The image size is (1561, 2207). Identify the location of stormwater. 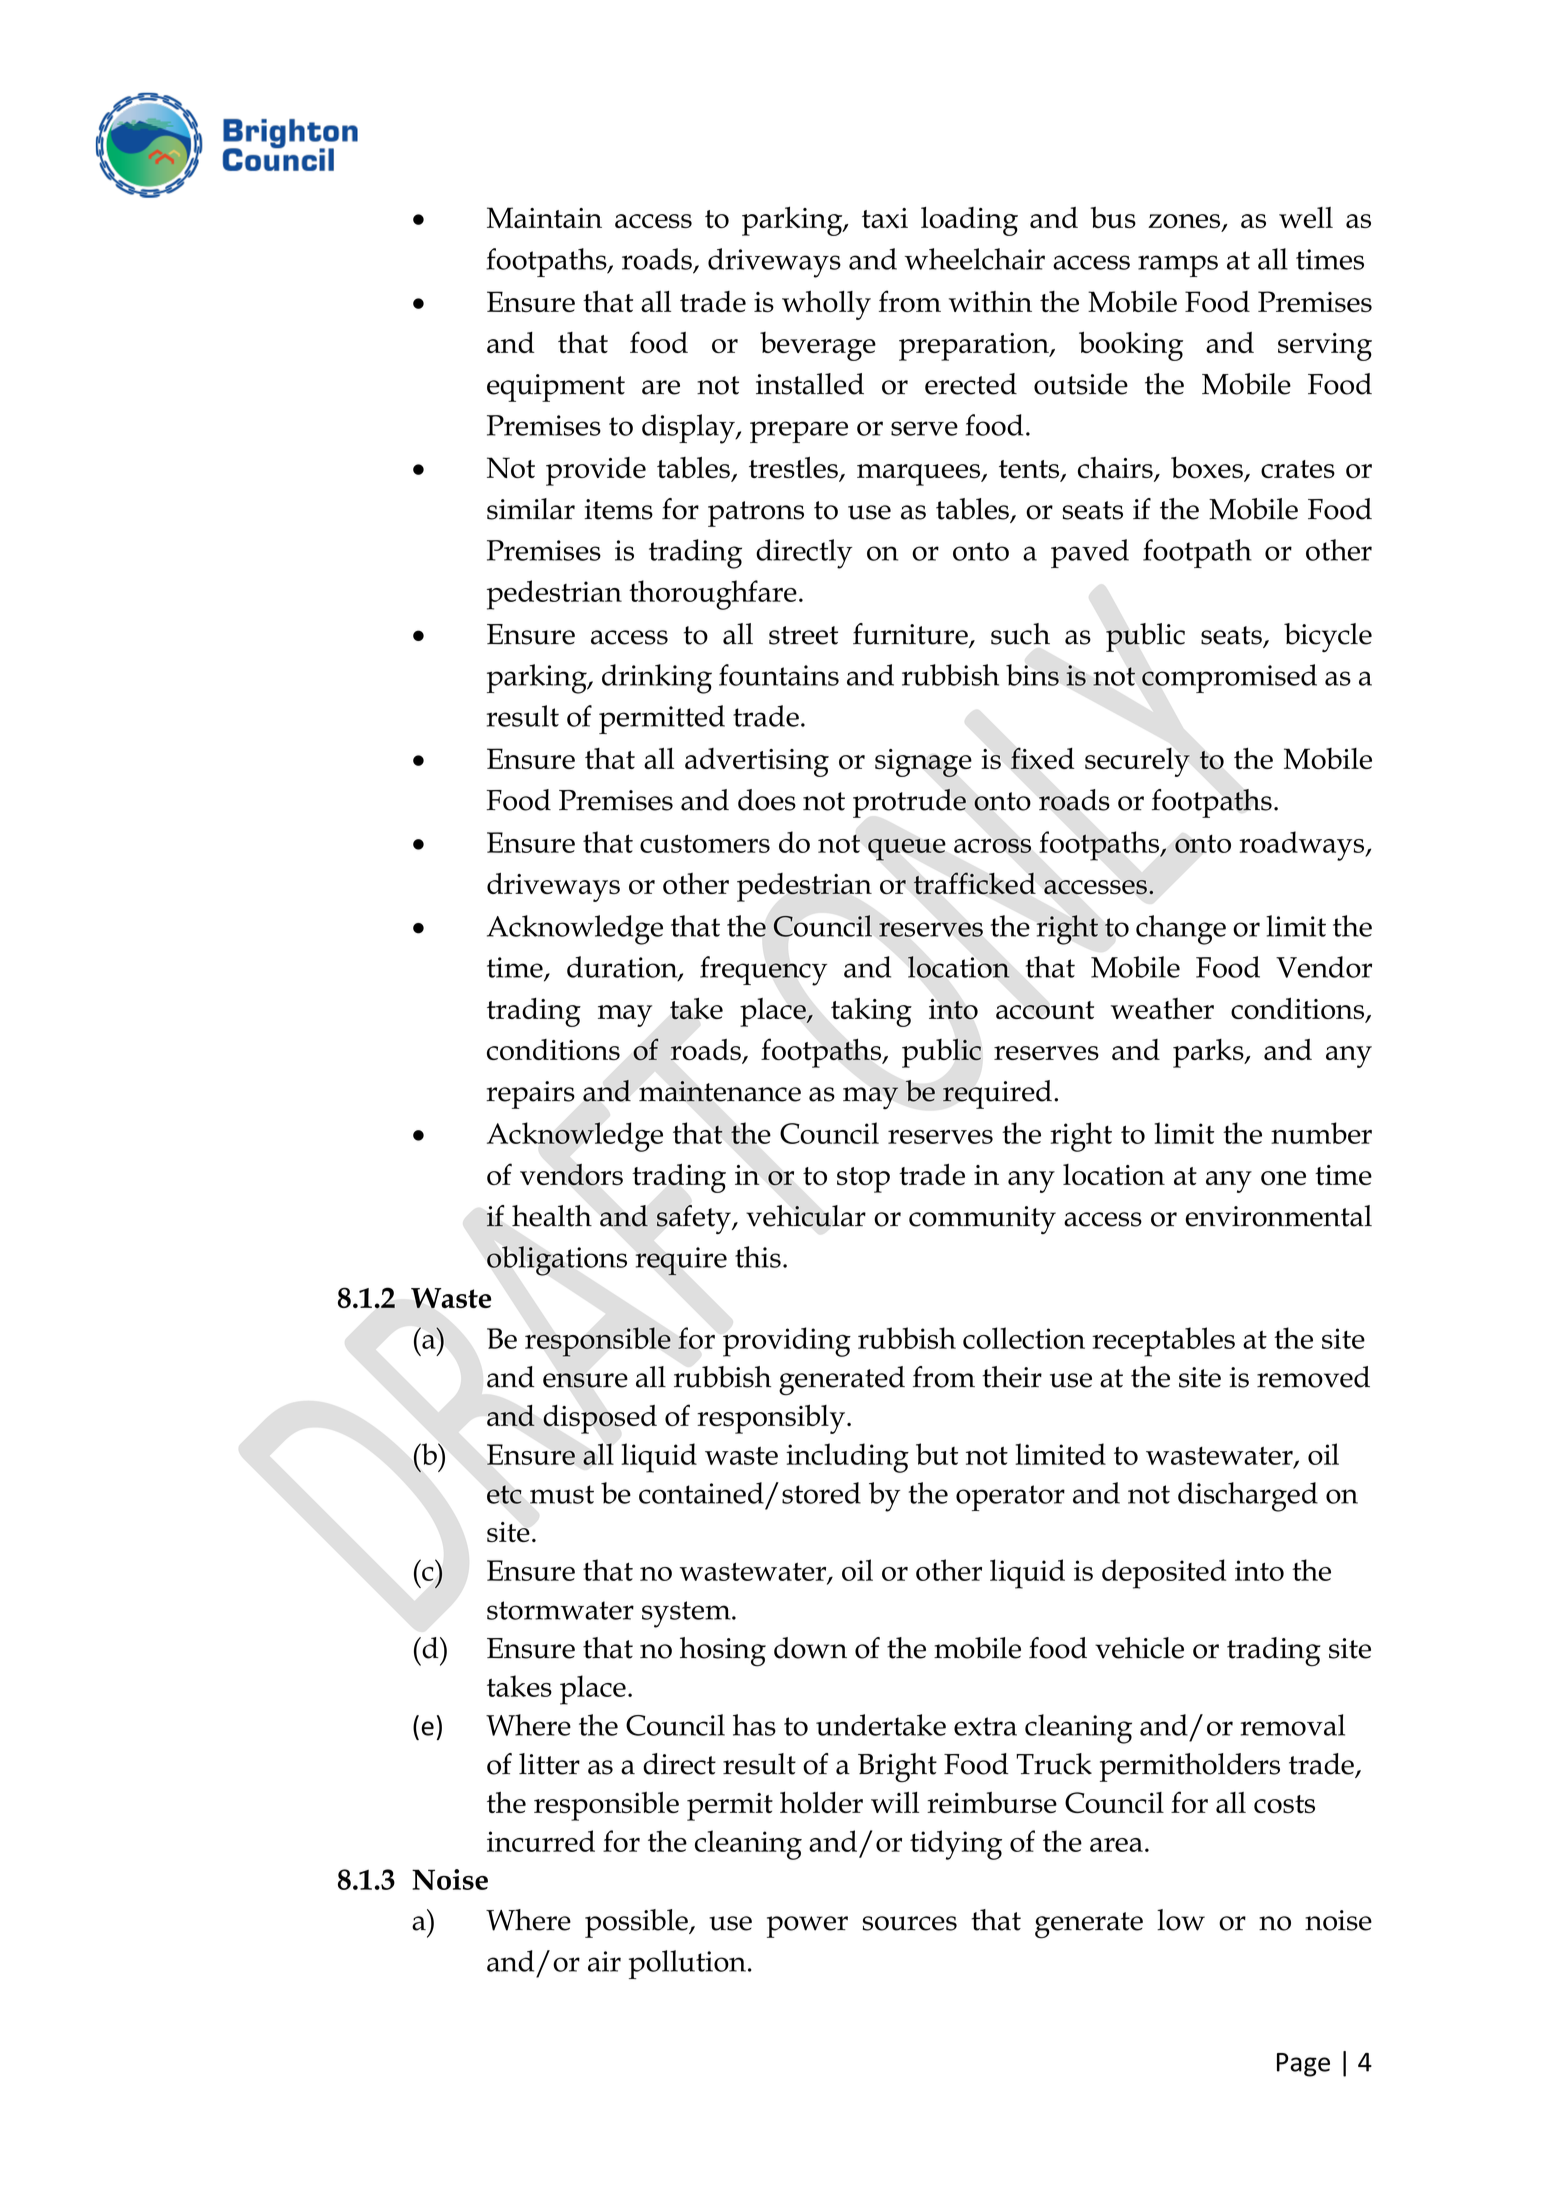
(560, 1610).
